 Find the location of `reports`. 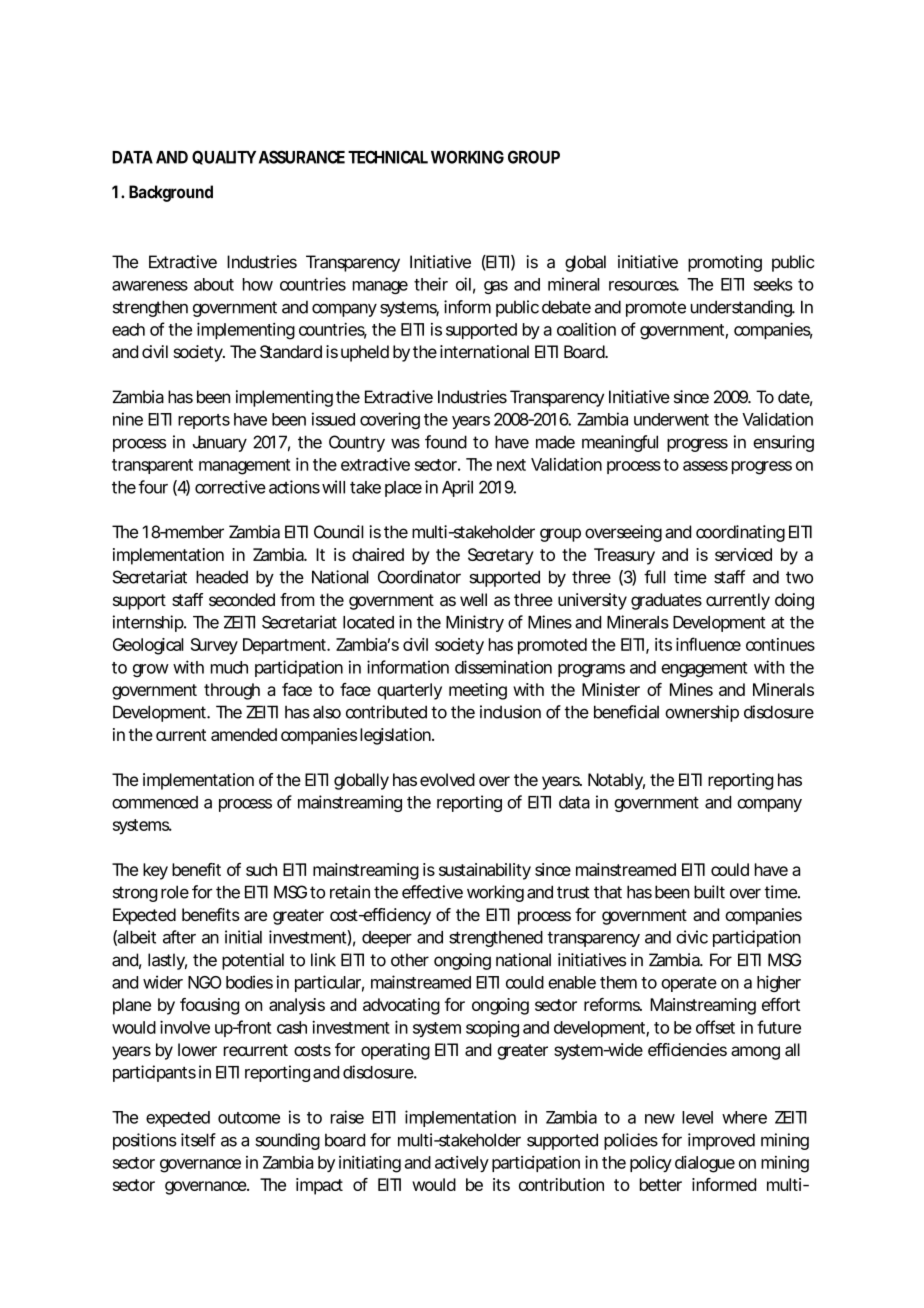

reports is located at coordinates (204, 421).
